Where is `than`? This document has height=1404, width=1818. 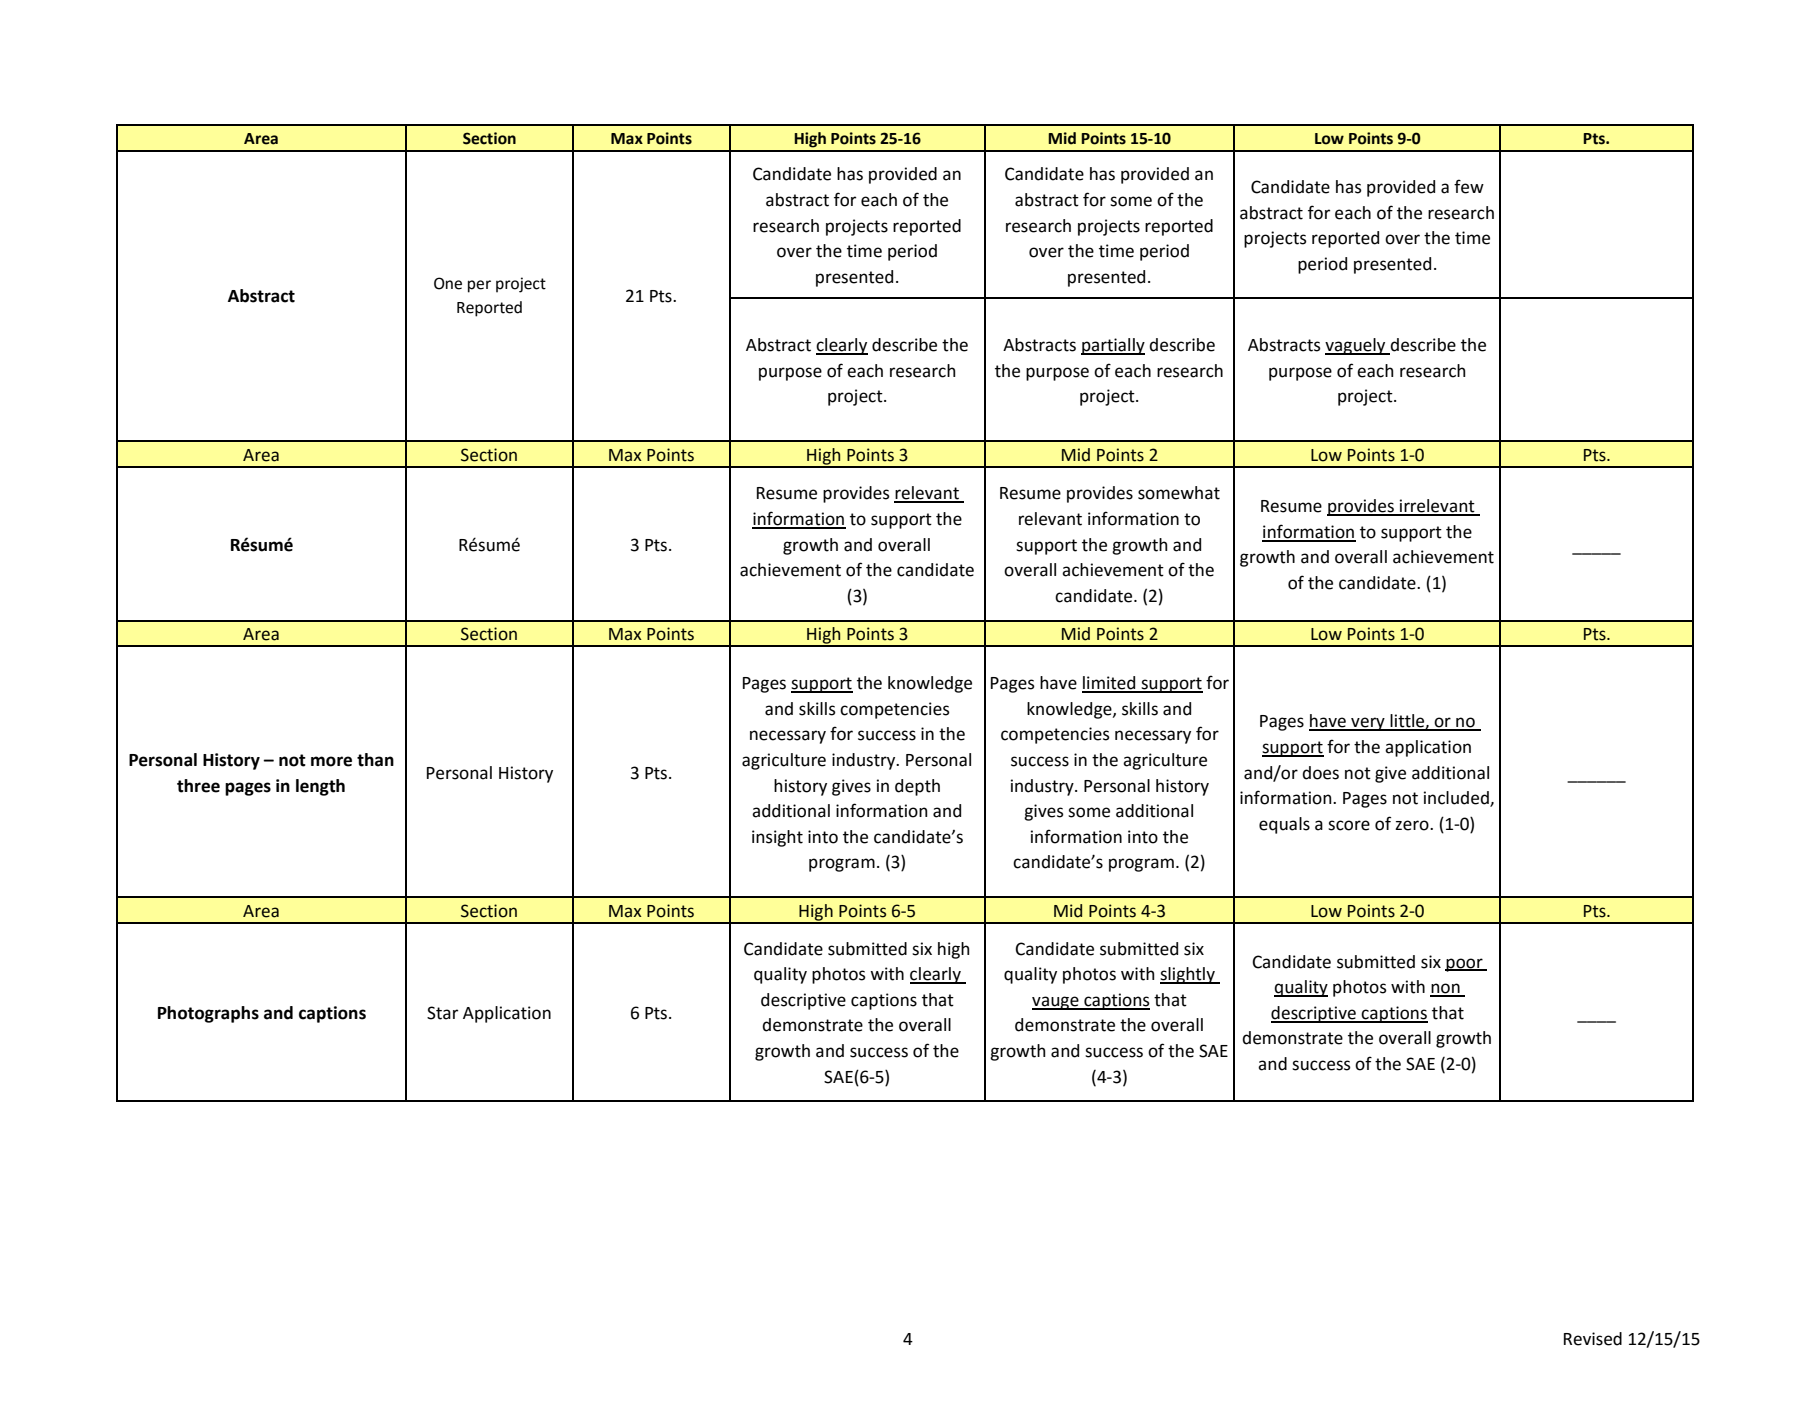
than is located at coordinates (375, 760).
